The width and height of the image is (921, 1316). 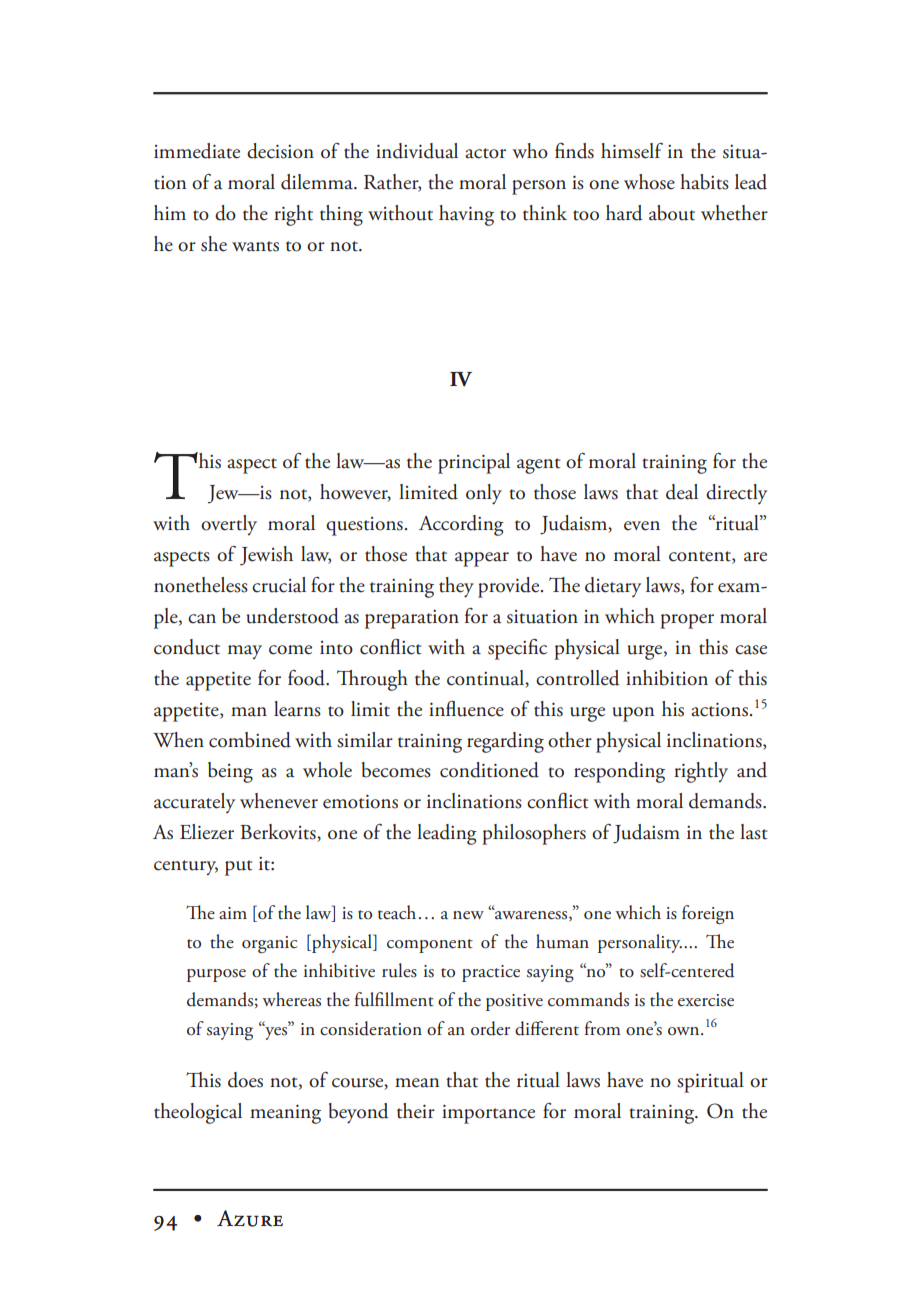 What do you see at coordinates (245, 652) in the image?
I see `may` at bounding box center [245, 652].
